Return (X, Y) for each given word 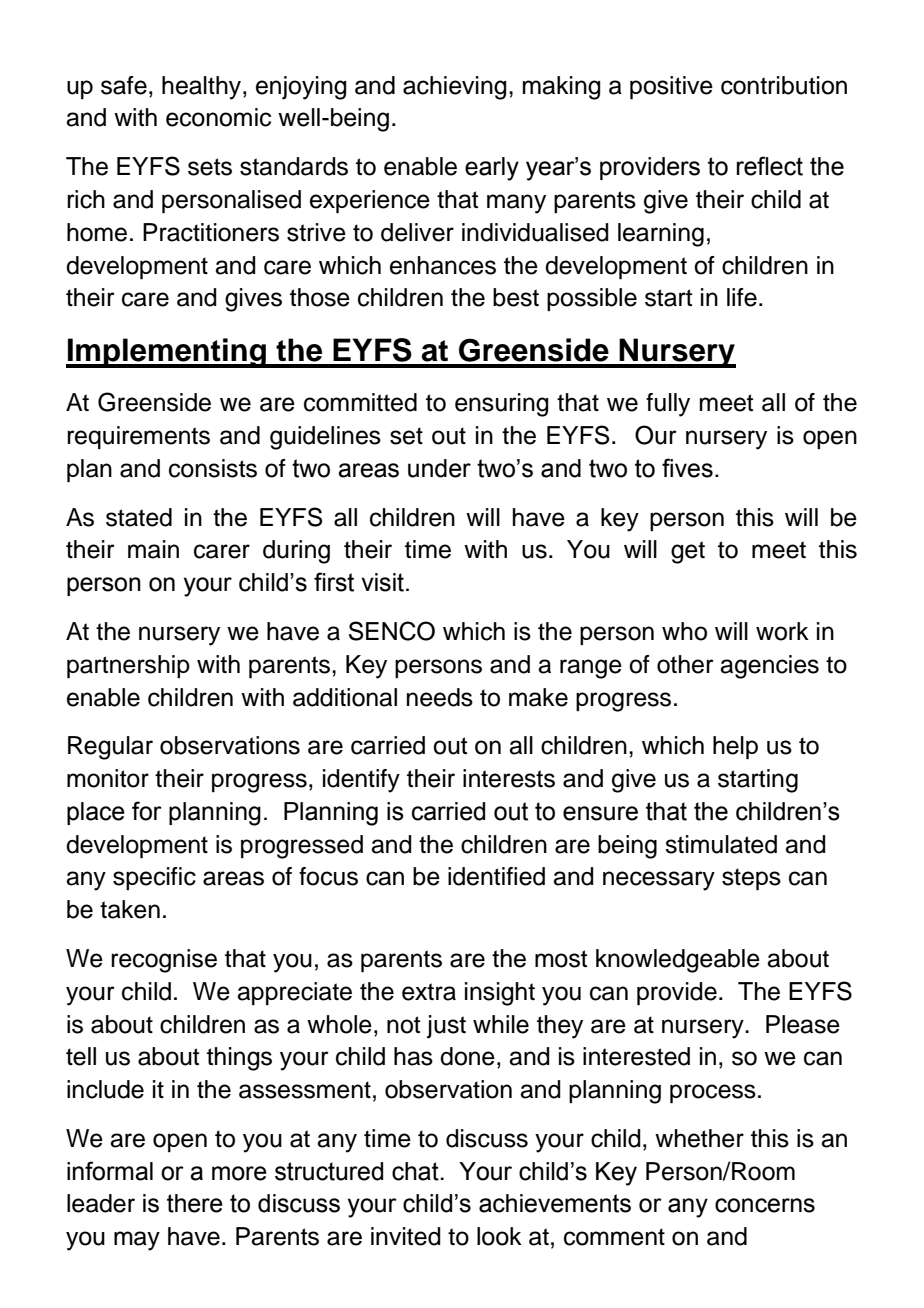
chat (416, 1171)
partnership (128, 666)
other (685, 664)
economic (218, 117)
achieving (455, 88)
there (195, 1203)
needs (440, 697)
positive (671, 87)
